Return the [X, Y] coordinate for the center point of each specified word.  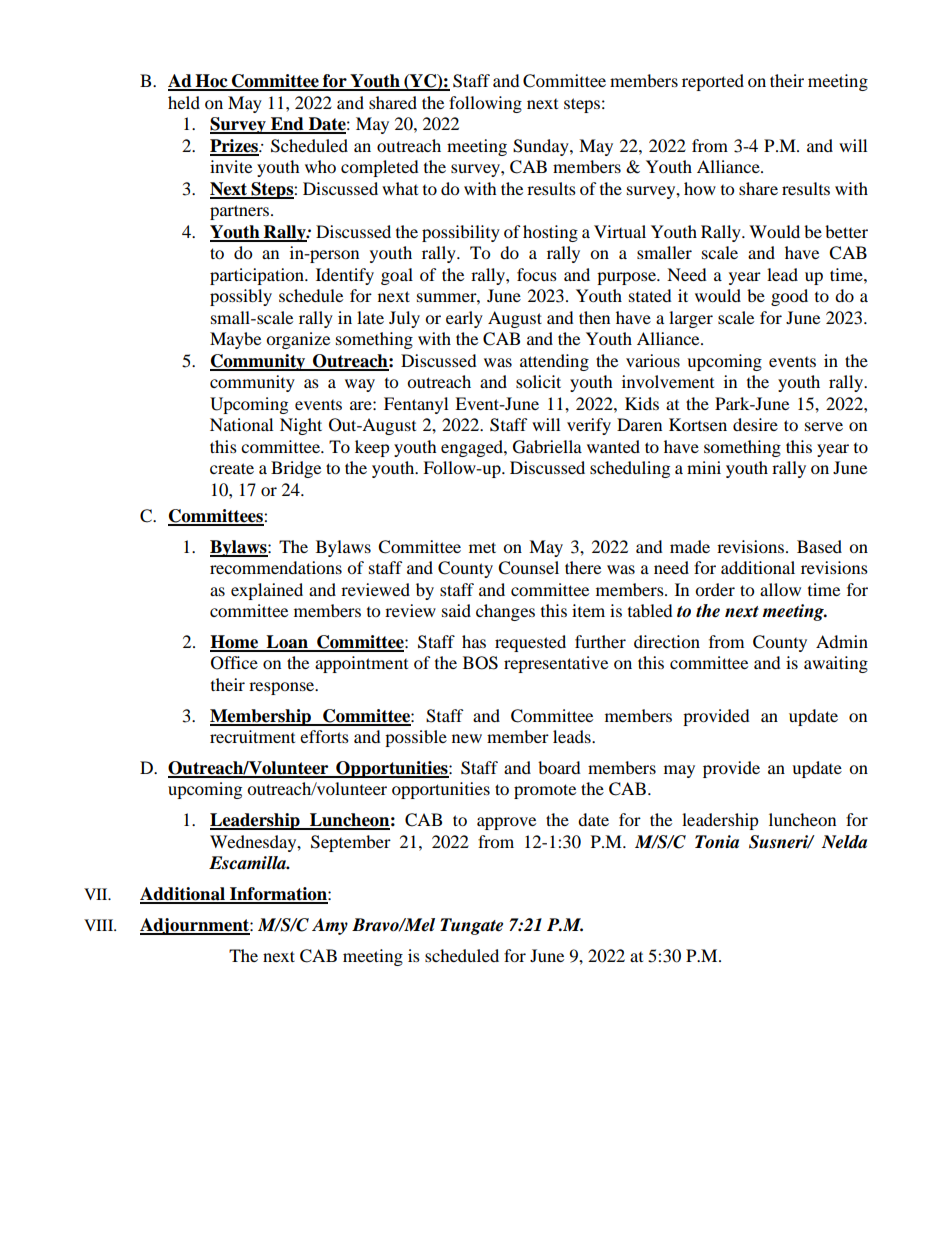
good [789, 297]
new [467, 738]
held [184, 102]
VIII [100, 925]
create [232, 468]
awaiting [836, 664]
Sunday [542, 147]
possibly [241, 297]
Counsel [528, 568]
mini [704, 467]
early [464, 319]
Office [234, 663]
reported [713, 82]
